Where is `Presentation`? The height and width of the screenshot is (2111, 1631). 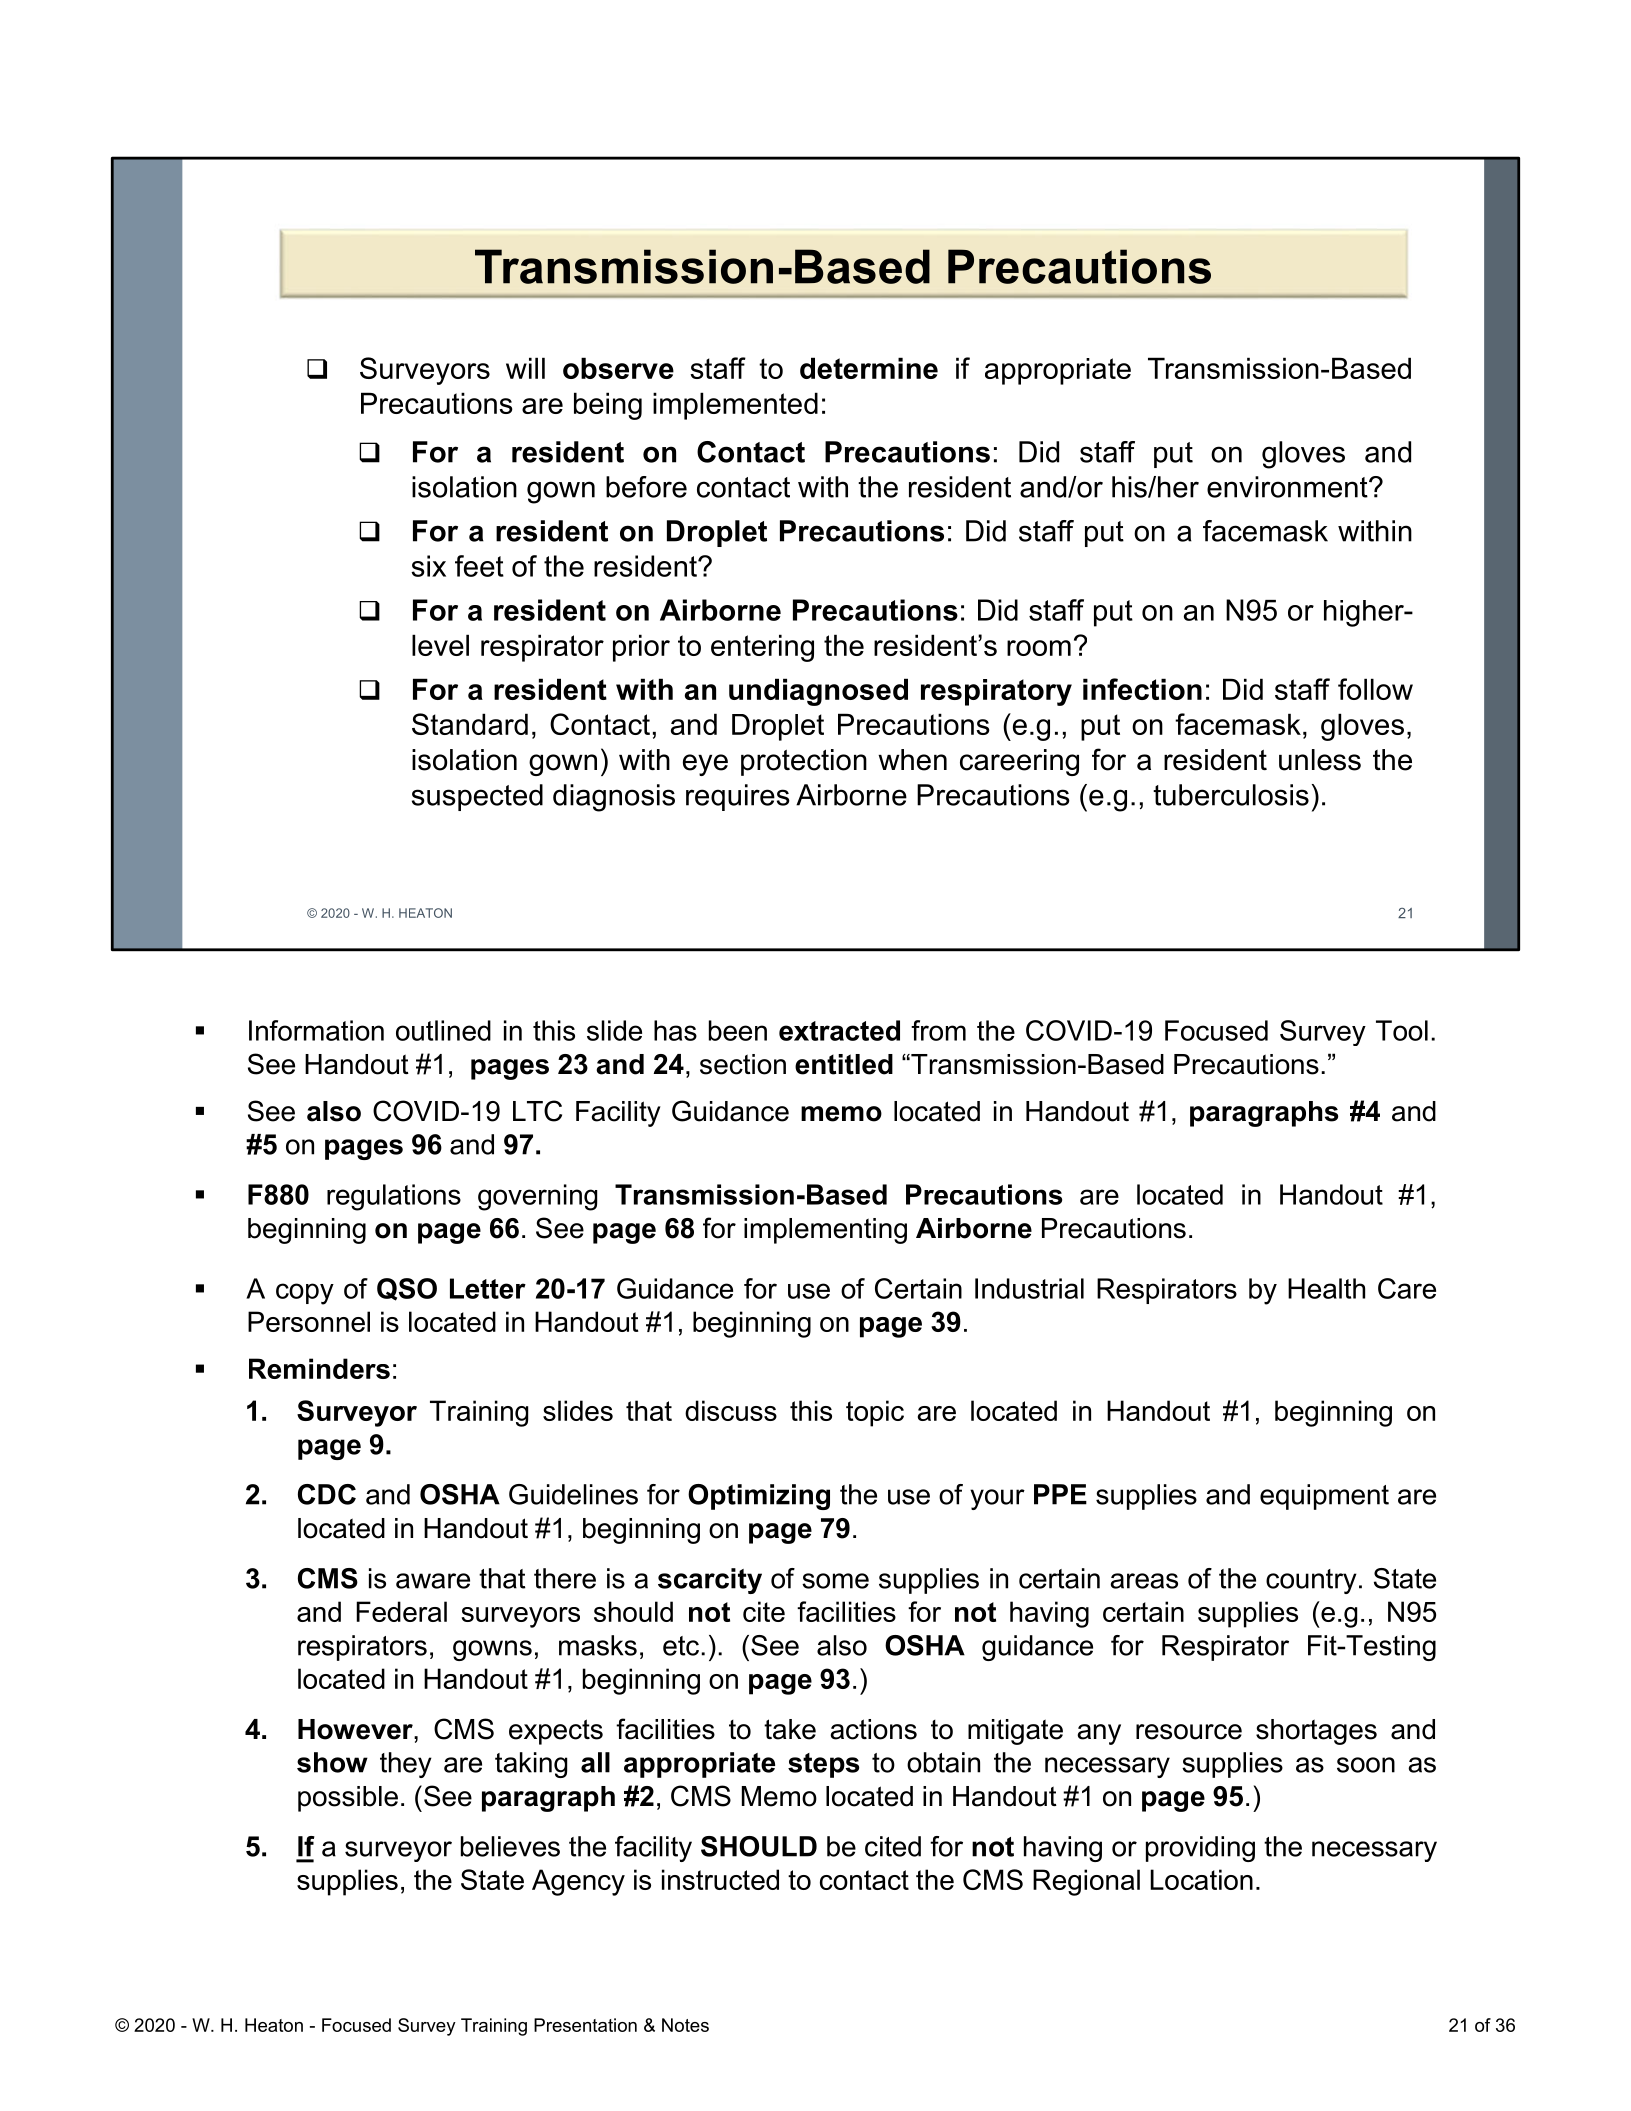
Presentation is located at coordinates (585, 2025).
